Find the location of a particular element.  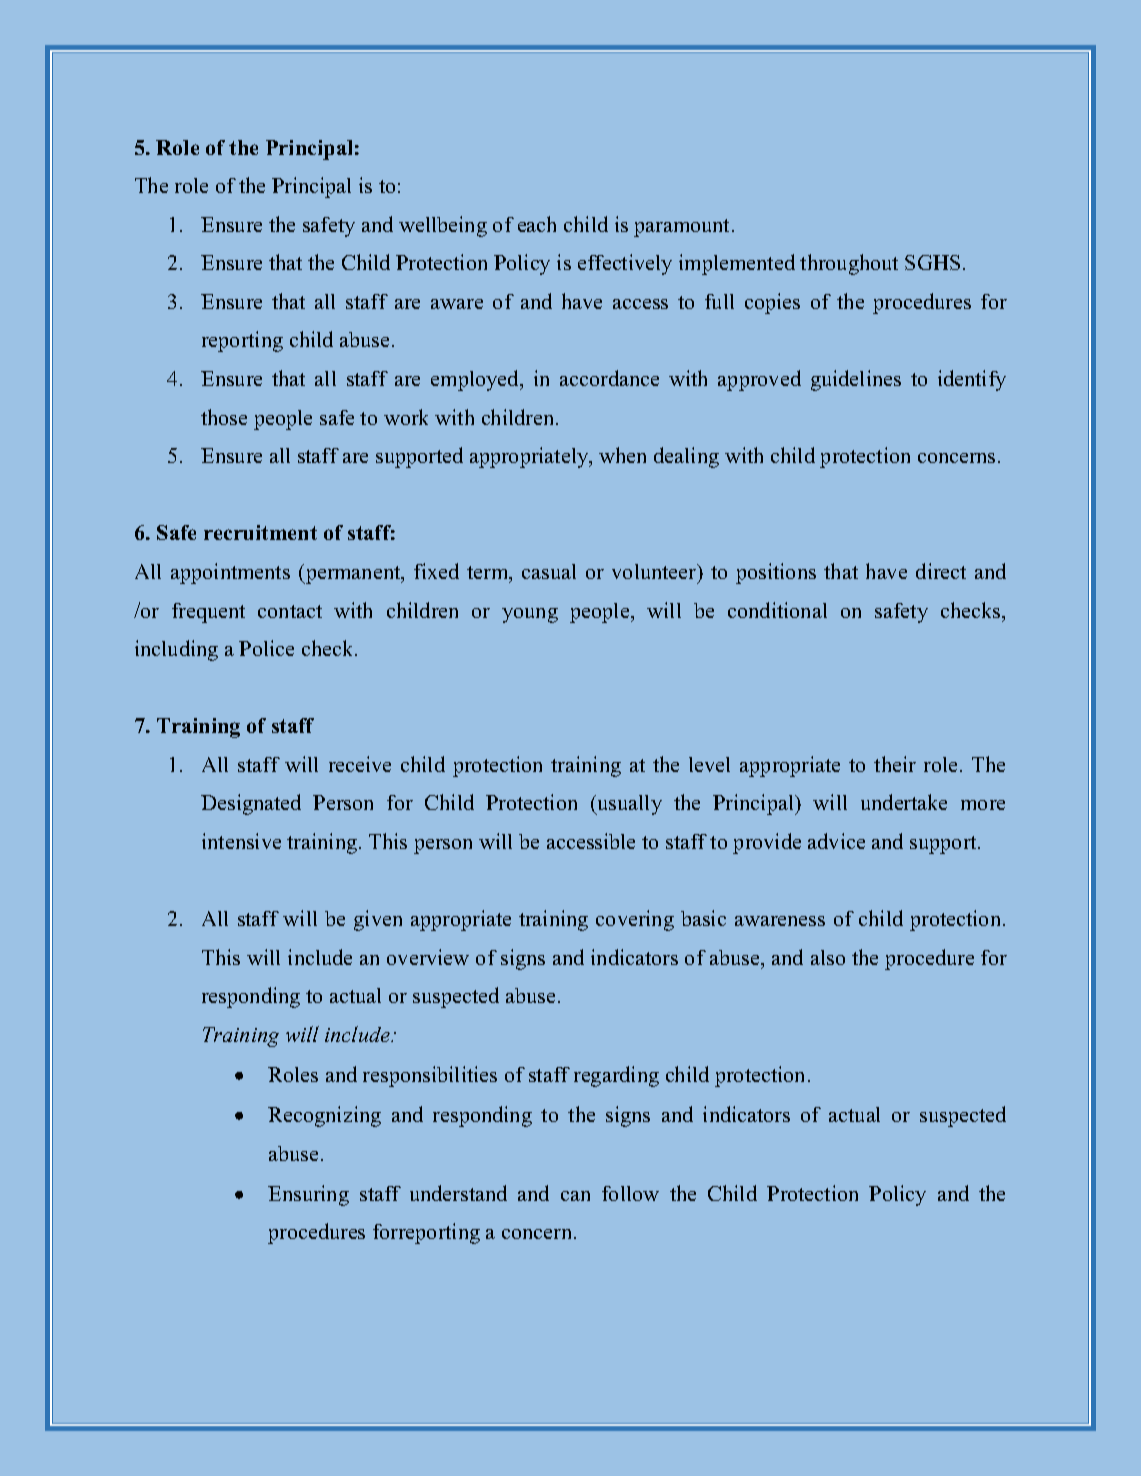

Police is located at coordinates (266, 648).
